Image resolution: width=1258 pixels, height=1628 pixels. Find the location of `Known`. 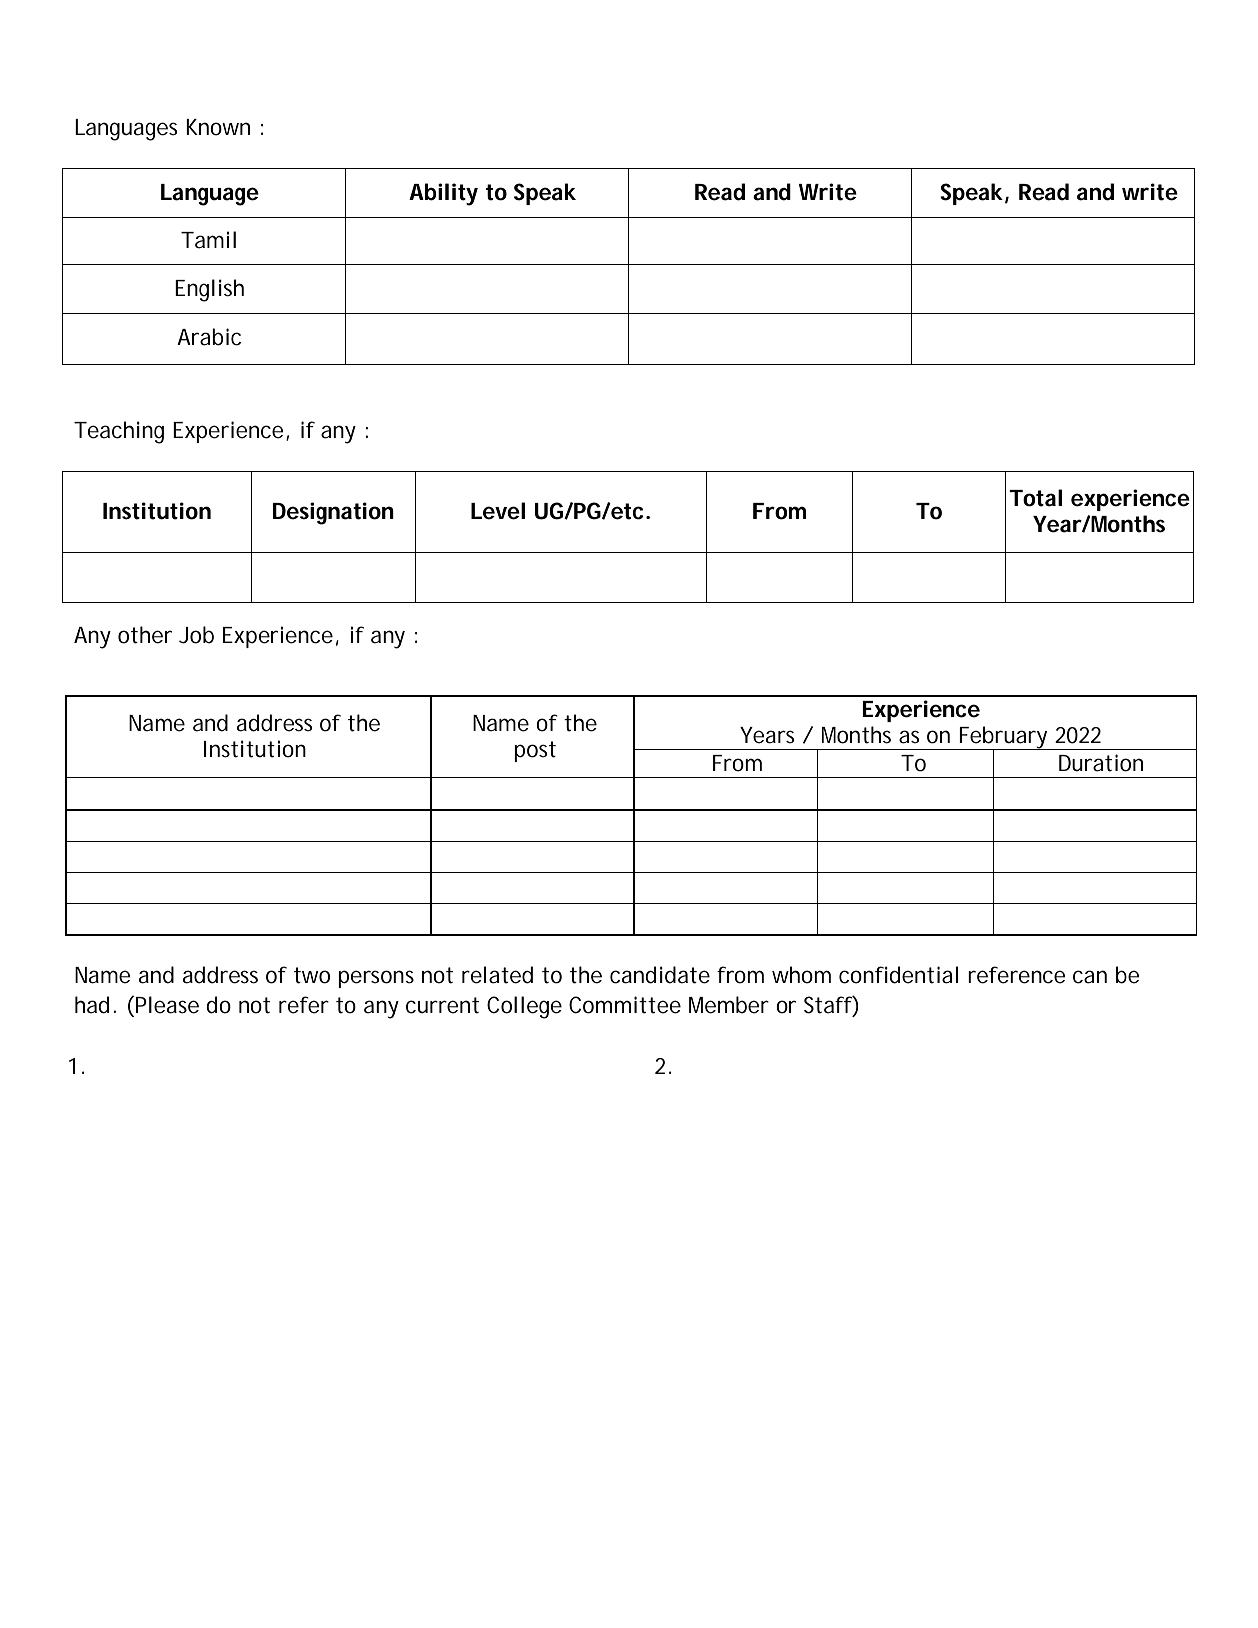

Known is located at coordinates (218, 127).
